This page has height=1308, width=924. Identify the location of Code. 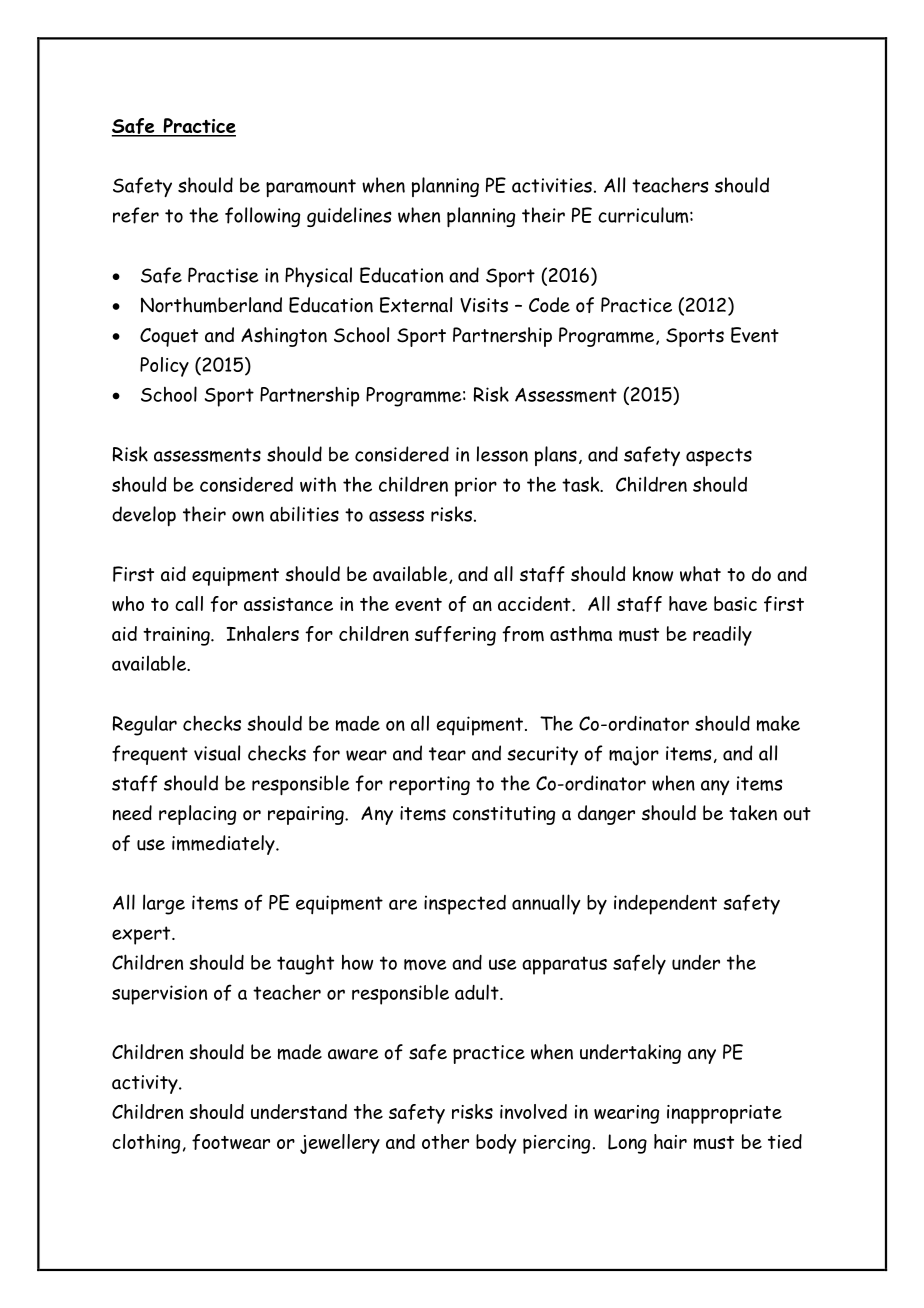
(549, 305).
